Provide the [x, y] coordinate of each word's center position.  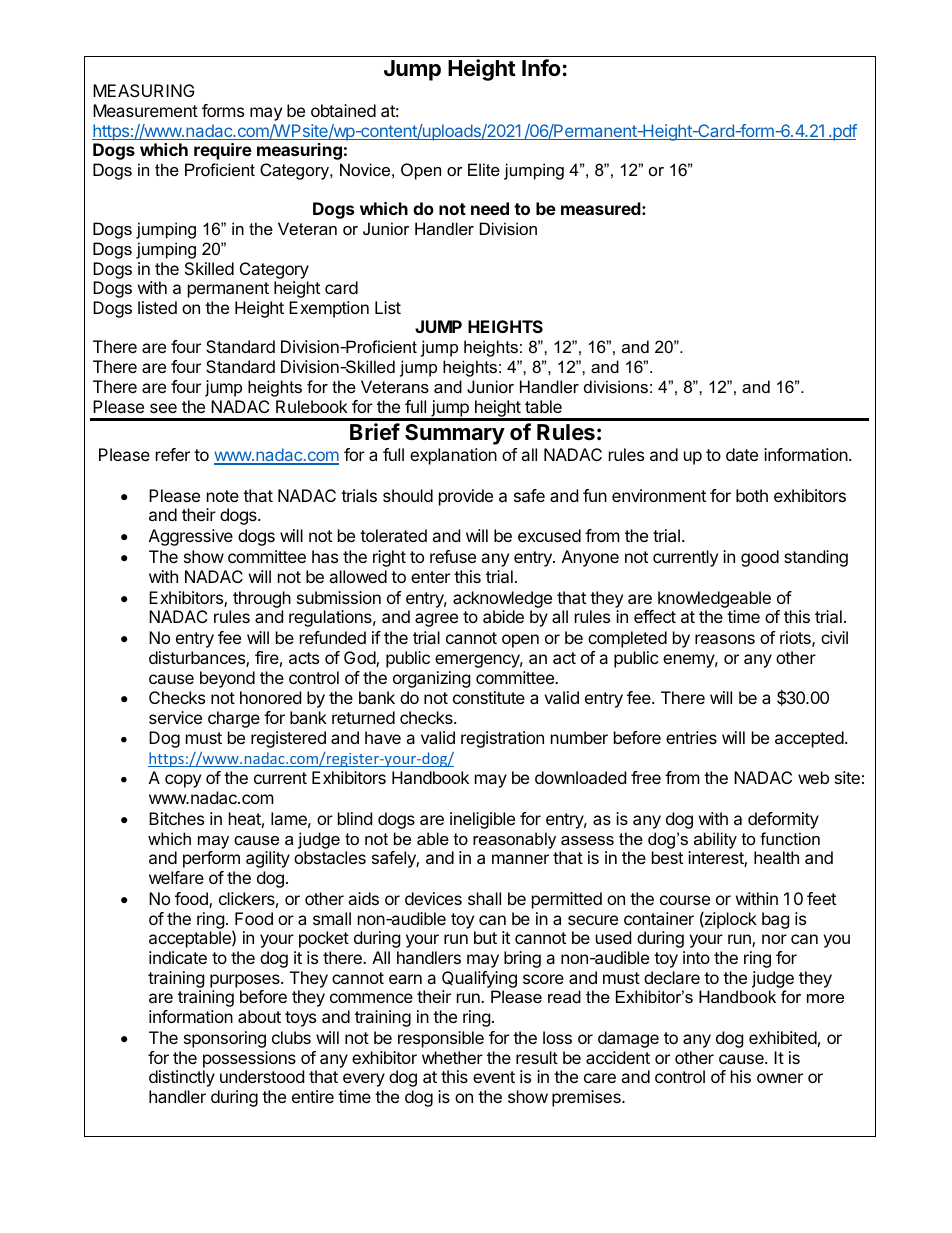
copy [183, 781]
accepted [810, 739]
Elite [484, 169]
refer [173, 454]
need [490, 208]
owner [780, 1078]
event [494, 1077]
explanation [453, 456]
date [742, 454]
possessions [249, 1059]
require [223, 151]
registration [502, 739]
